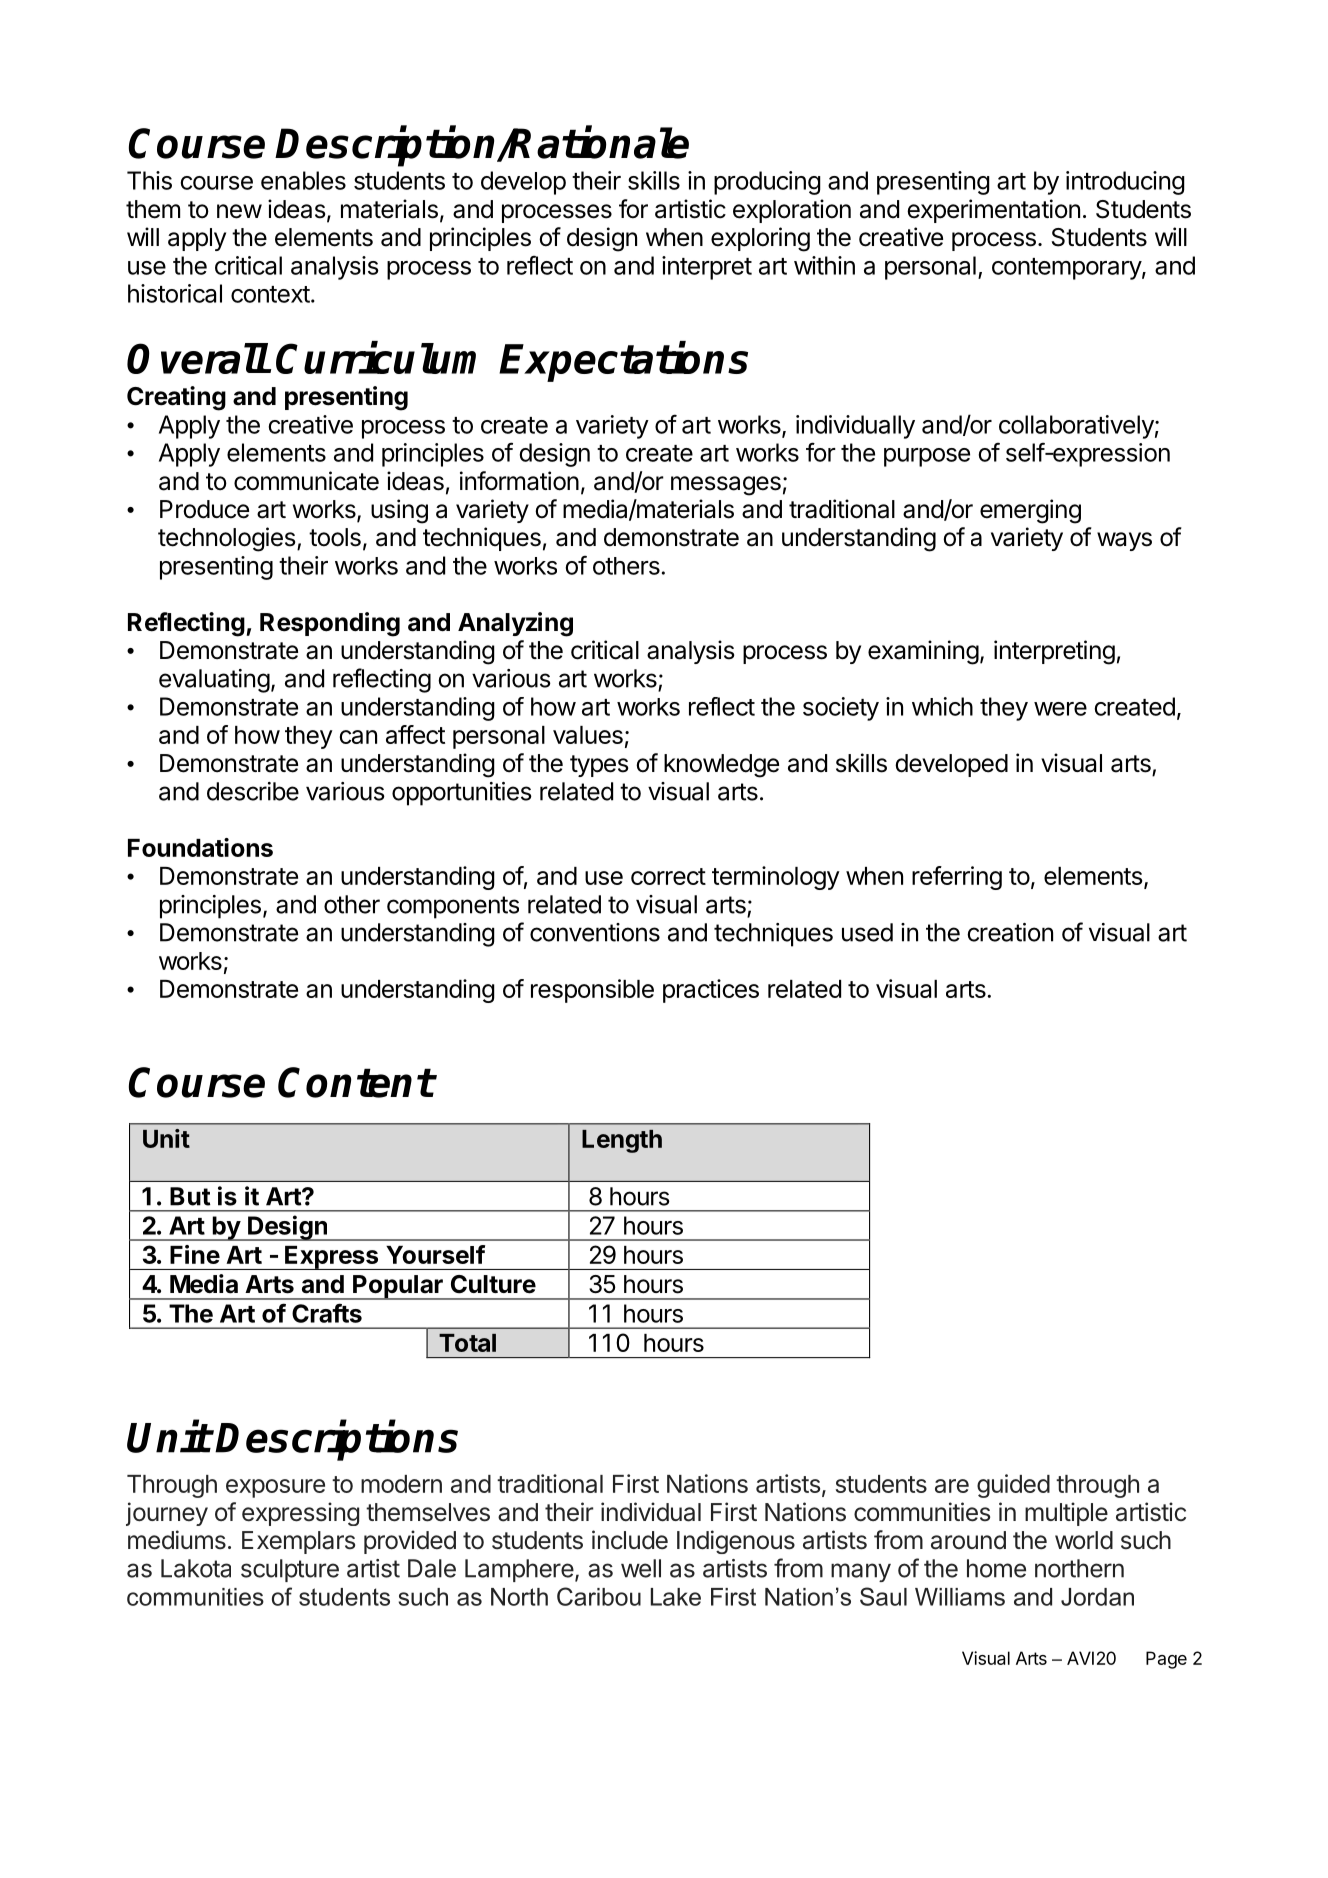  What do you see at coordinates (190, 1196) in the page?
I see `But` at bounding box center [190, 1196].
